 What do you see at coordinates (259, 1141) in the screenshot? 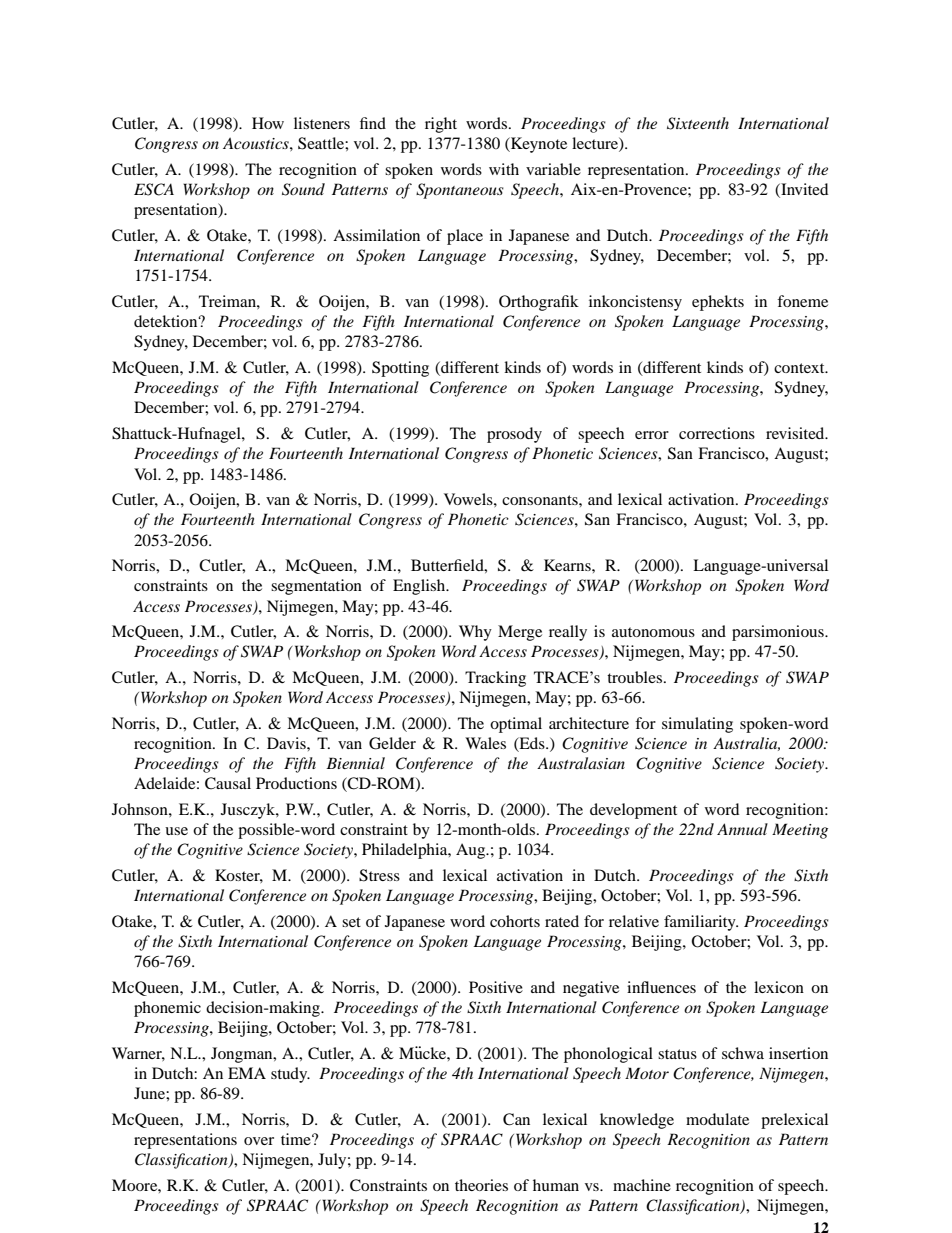
I see `over` at bounding box center [259, 1141].
